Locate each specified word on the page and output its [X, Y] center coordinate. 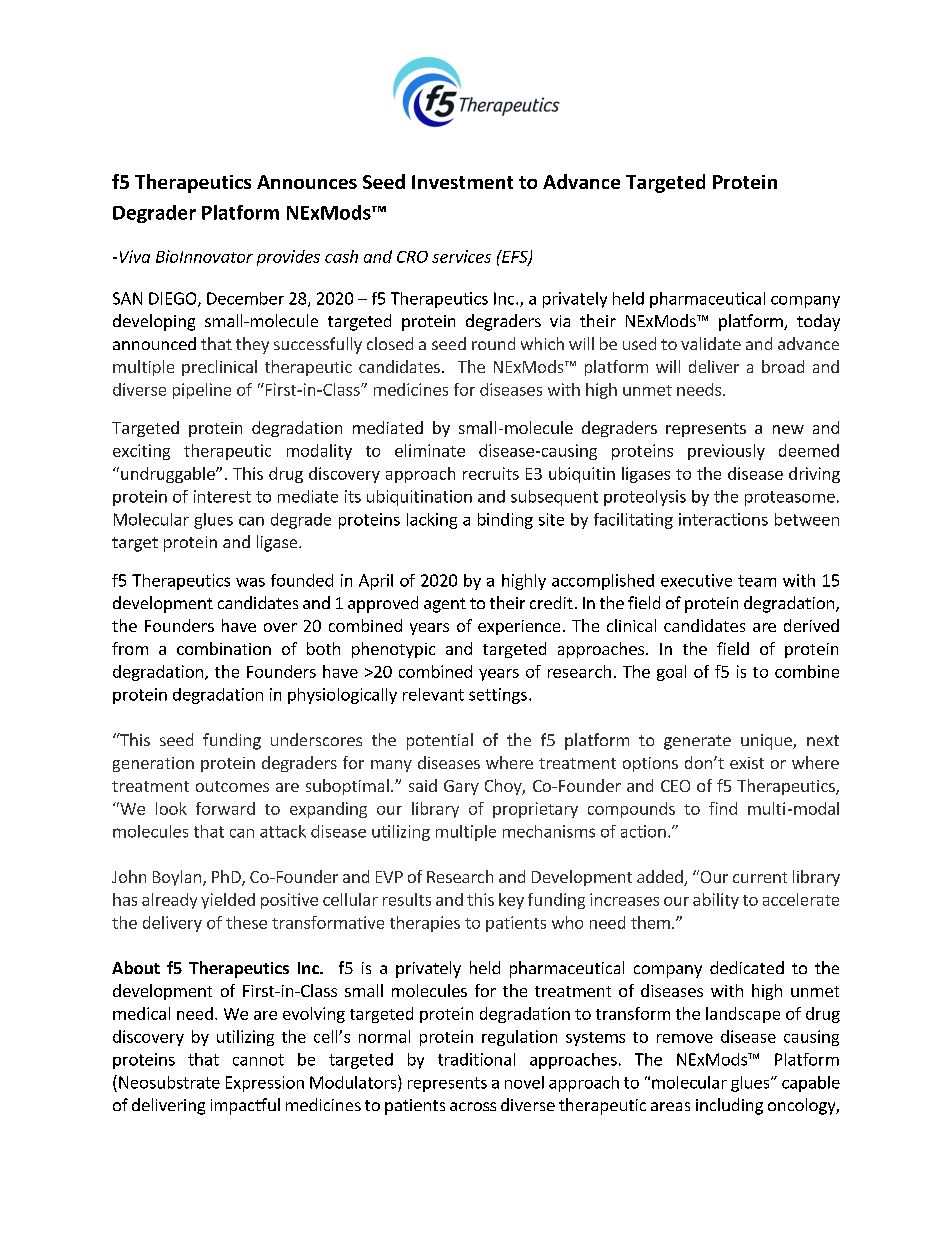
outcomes [232, 786]
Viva [135, 256]
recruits [491, 473]
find [723, 808]
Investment [462, 182]
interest [222, 496]
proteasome [790, 498]
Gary [461, 787]
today [818, 322]
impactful [245, 1106]
